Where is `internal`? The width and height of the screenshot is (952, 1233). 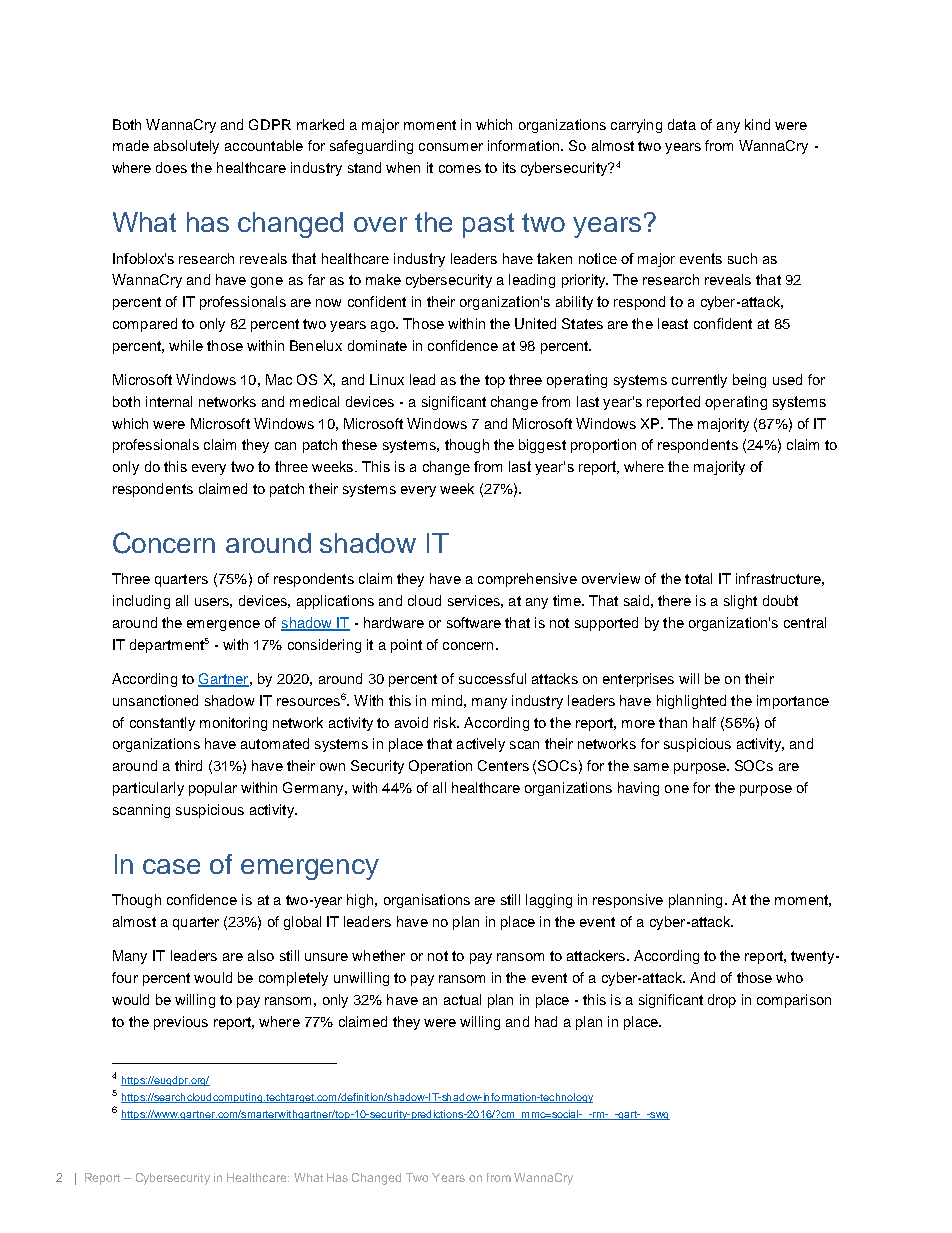 internal is located at coordinates (169, 401).
